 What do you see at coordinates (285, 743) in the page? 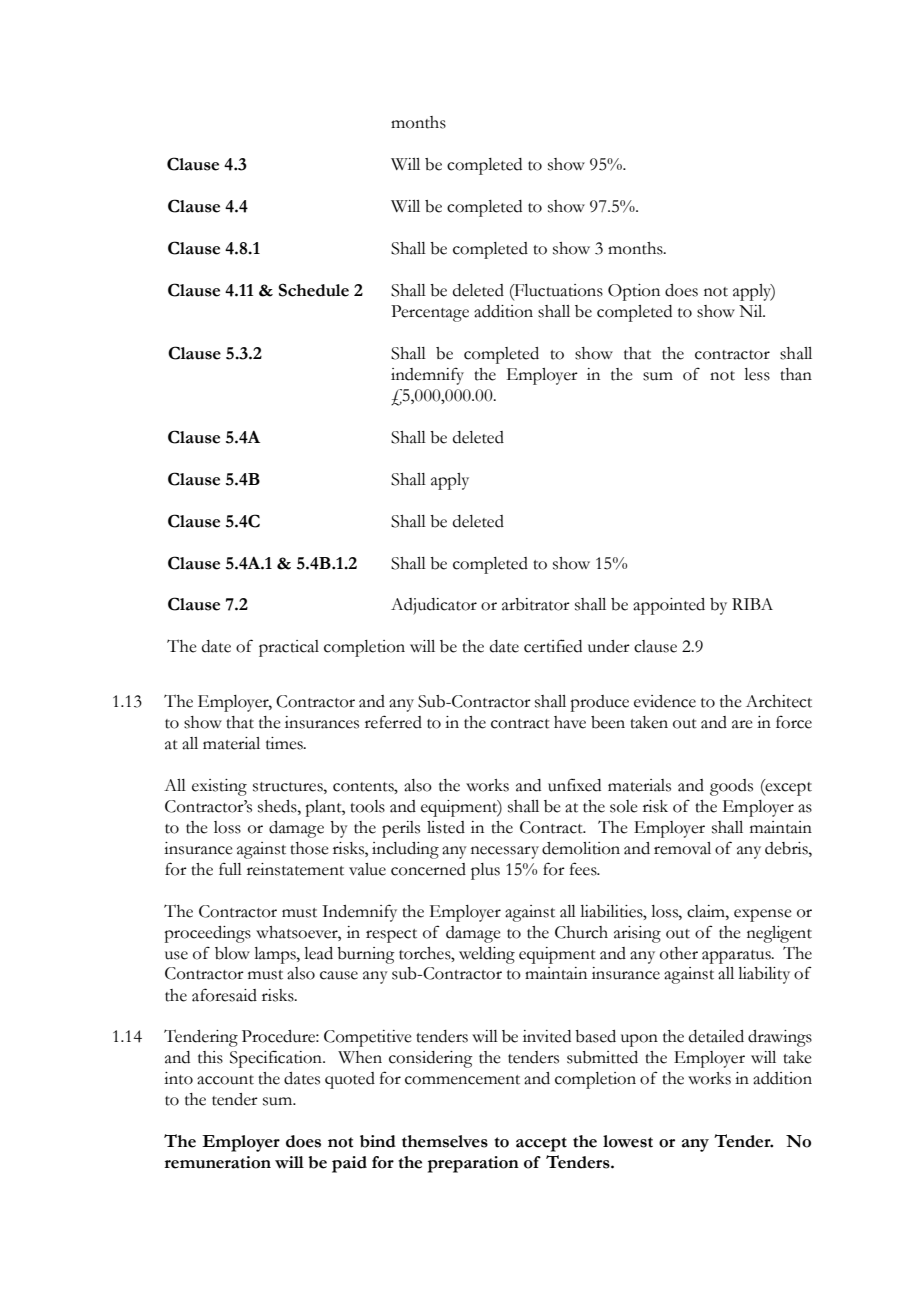
I see `times` at bounding box center [285, 743].
